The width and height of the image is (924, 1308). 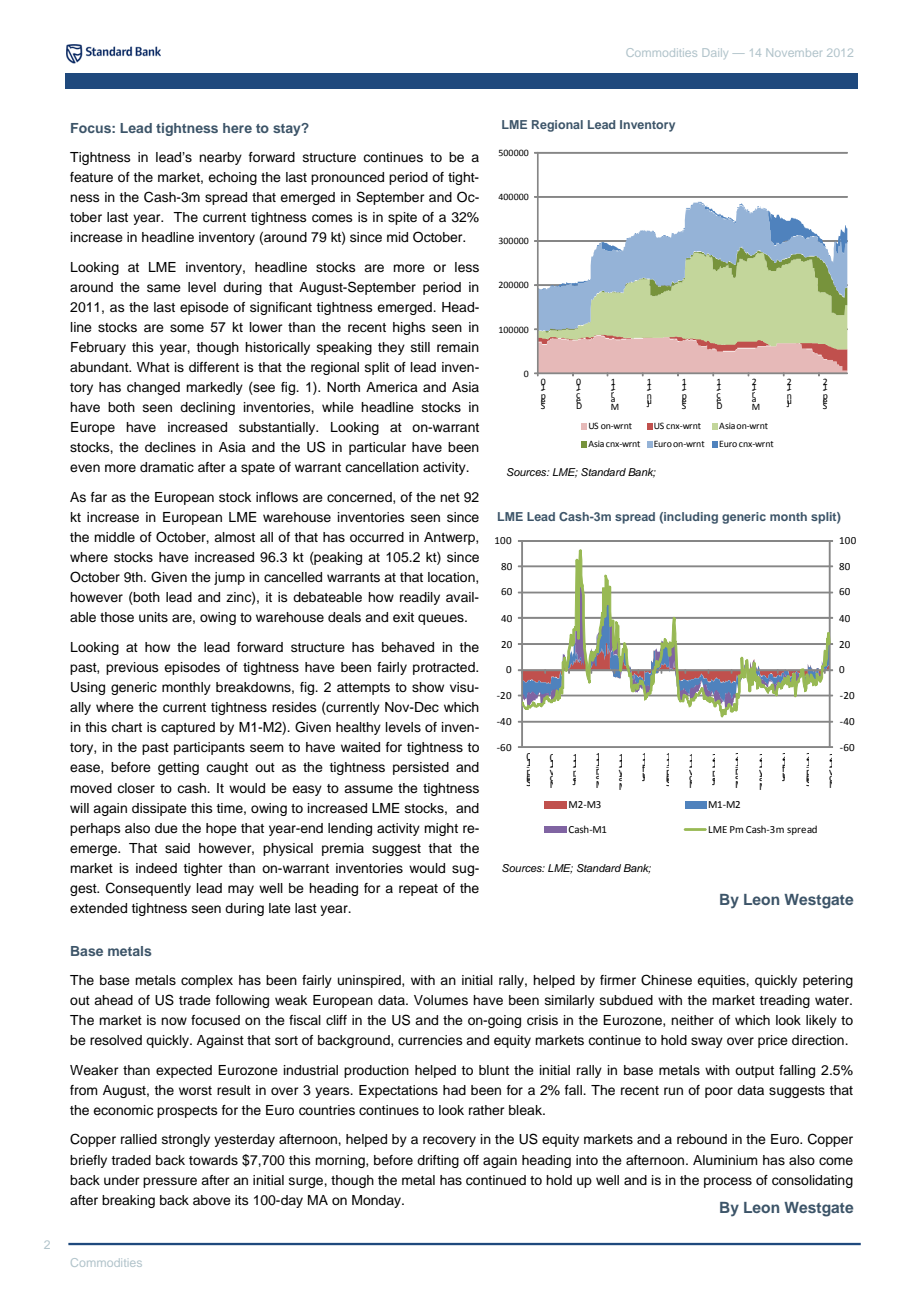 I want to click on less, so click(x=467, y=267).
